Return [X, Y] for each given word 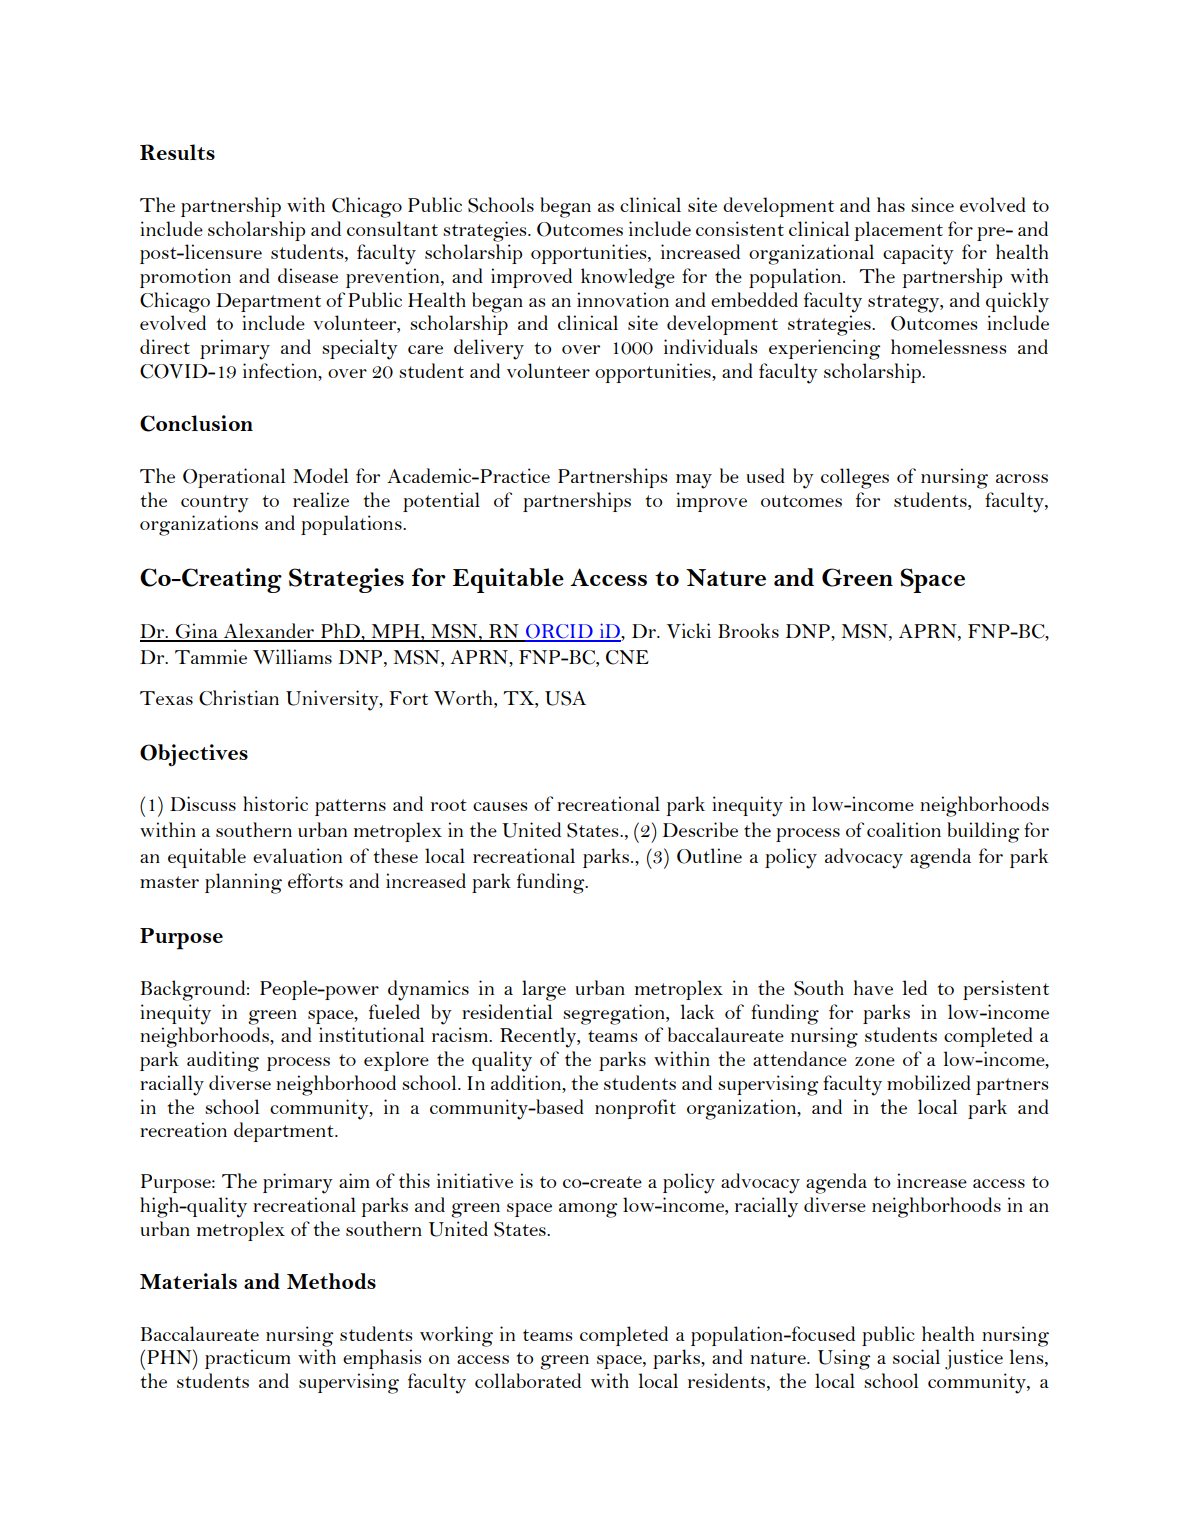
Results [177, 152]
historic [275, 803]
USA [565, 698]
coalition [904, 829]
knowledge [628, 278]
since [932, 204]
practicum [248, 1359]
